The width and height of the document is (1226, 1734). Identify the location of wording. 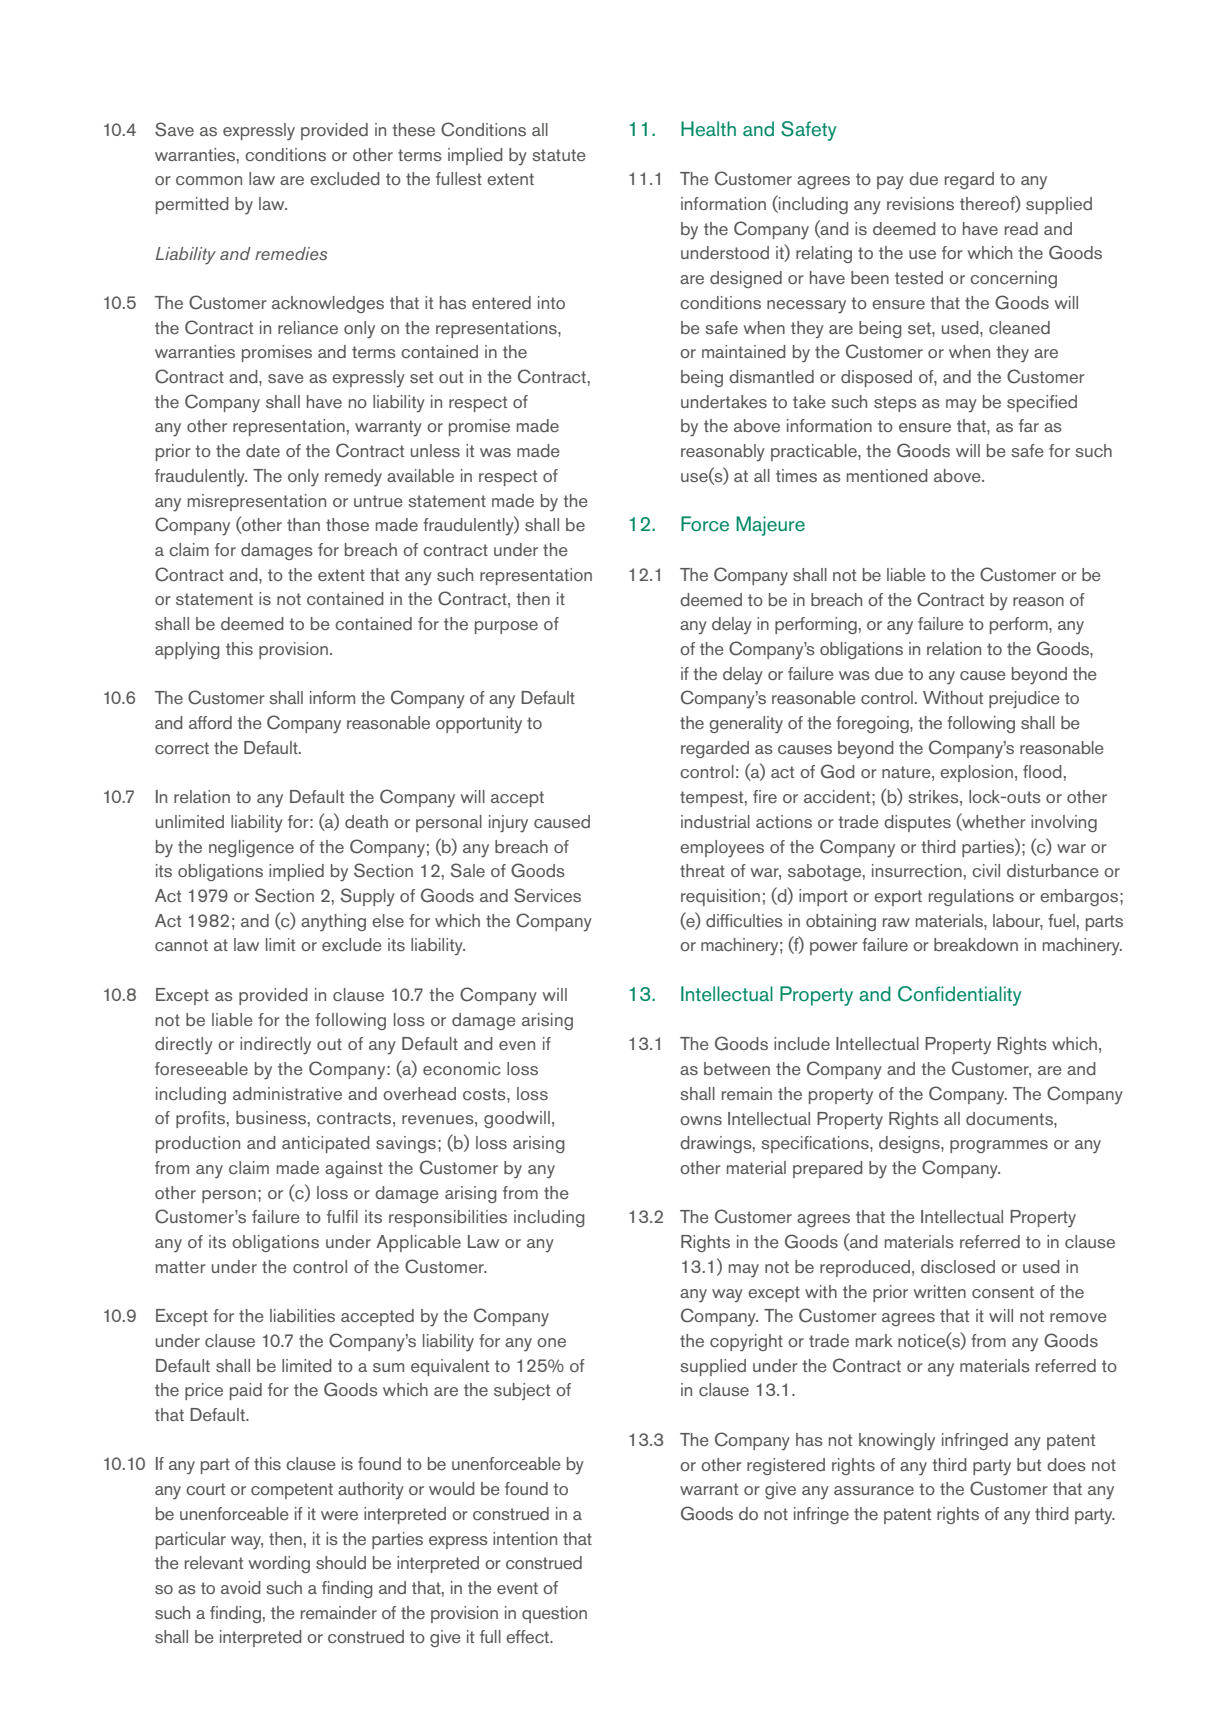
(279, 1564).
